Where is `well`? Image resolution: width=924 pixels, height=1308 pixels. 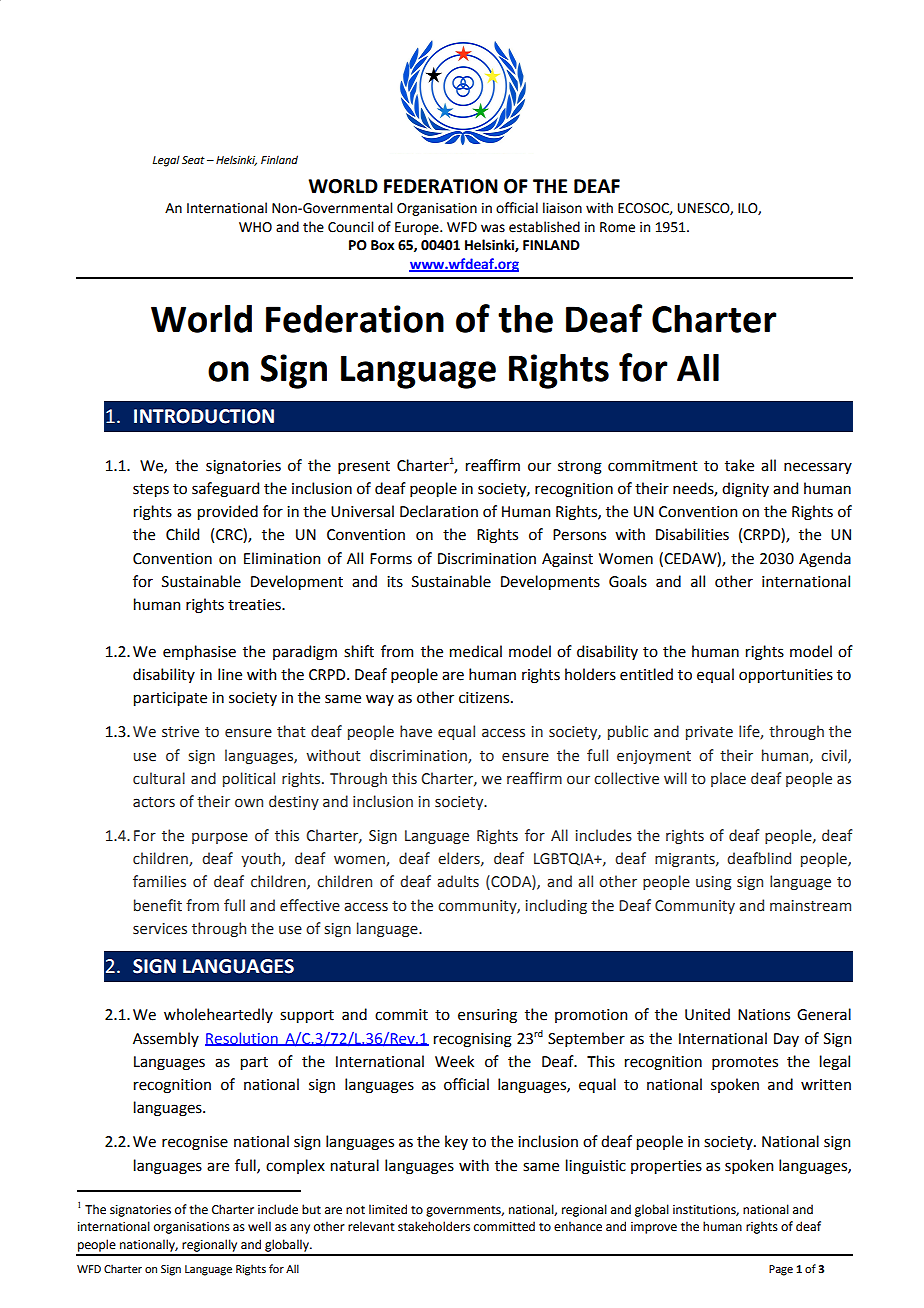 well is located at coordinates (259, 1226).
